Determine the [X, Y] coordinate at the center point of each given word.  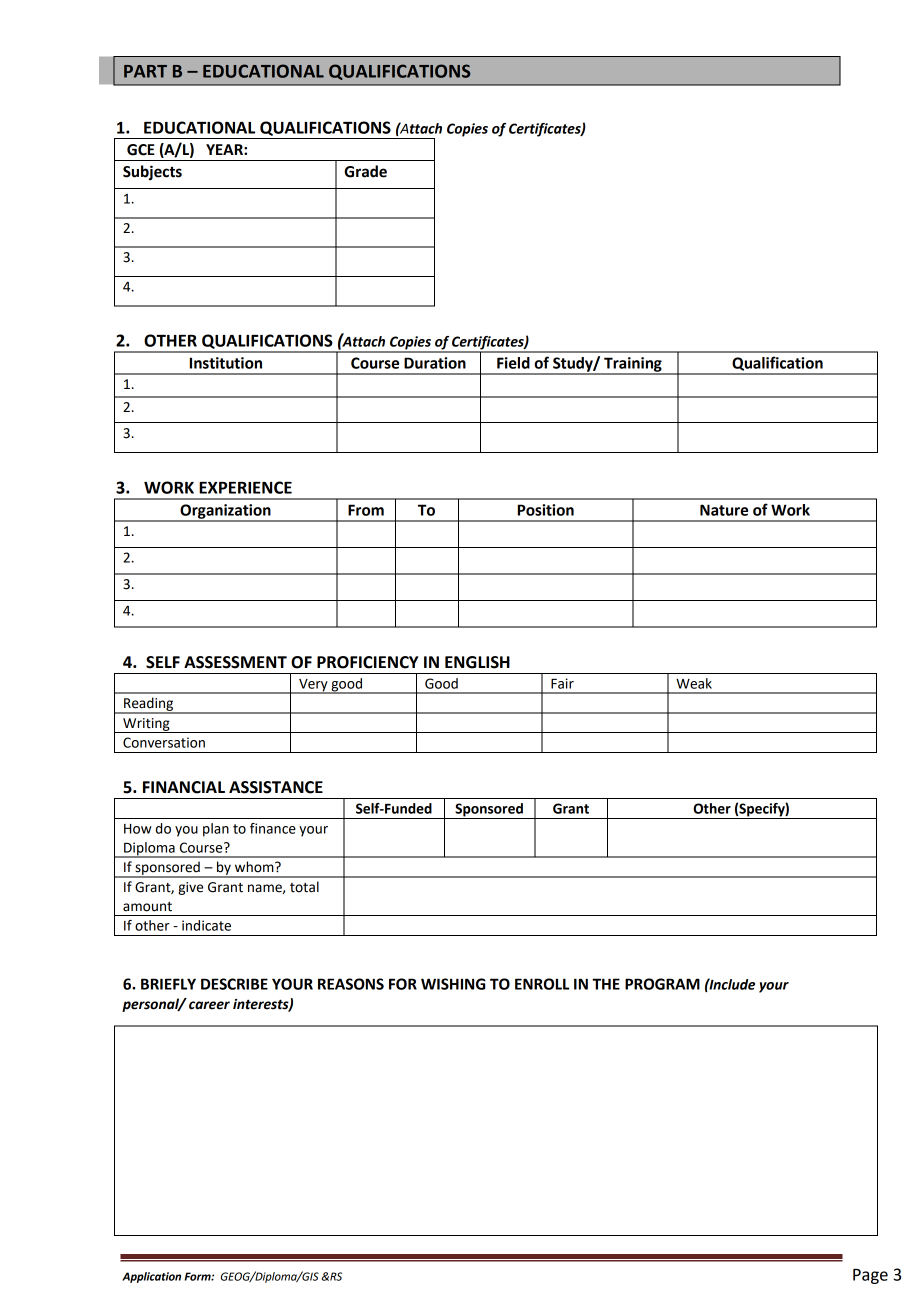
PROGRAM [662, 984]
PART [145, 71]
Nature [724, 510]
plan [216, 830]
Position [546, 510]
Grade [365, 171]
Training [633, 365]
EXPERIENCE [245, 487]
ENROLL [542, 984]
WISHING [453, 984]
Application [151, 1277]
